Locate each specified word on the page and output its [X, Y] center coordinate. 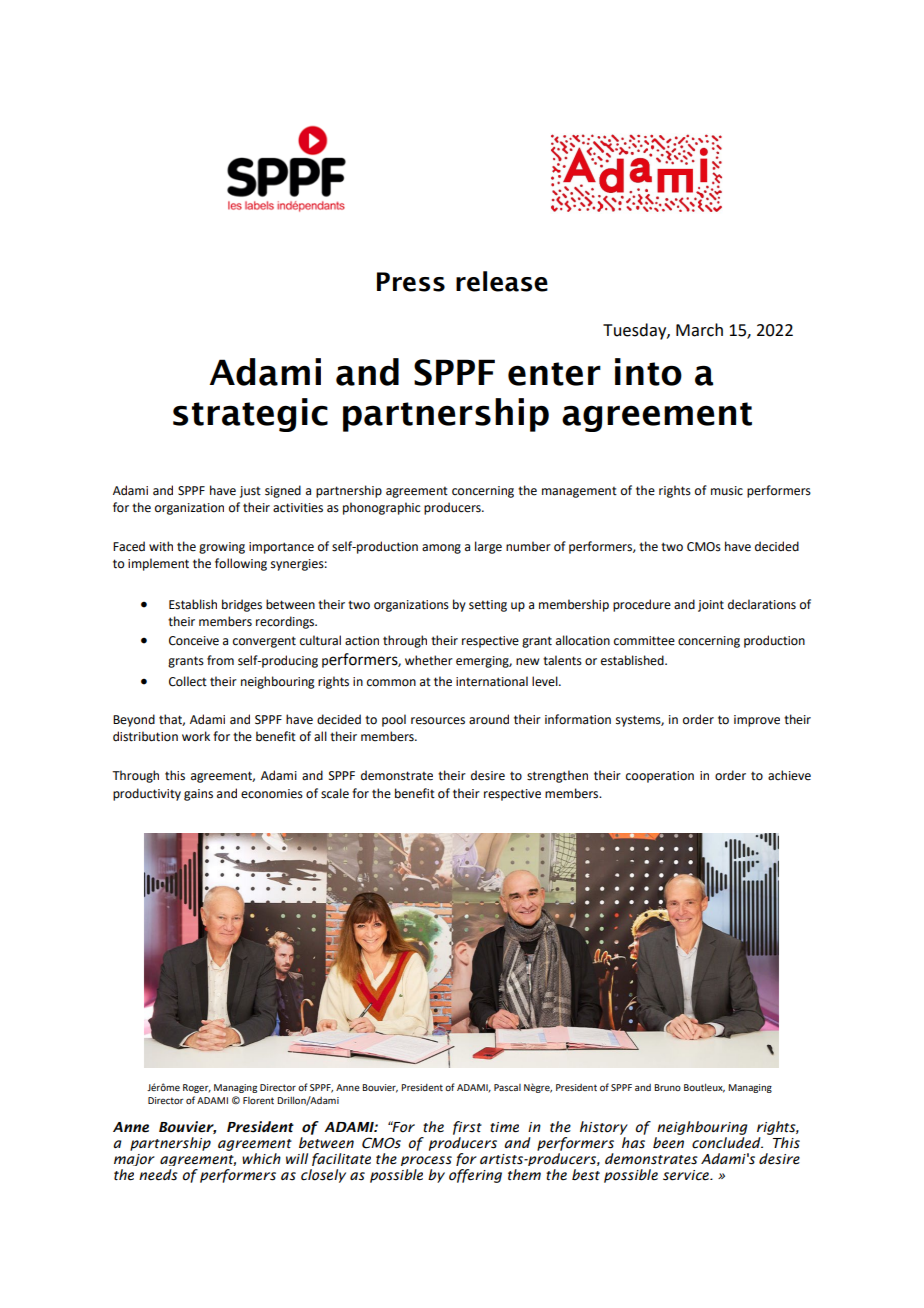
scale [335, 793]
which [261, 1159]
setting [488, 606]
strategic [250, 415]
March [699, 330]
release [502, 281]
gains [198, 795]
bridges [242, 605]
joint [711, 606]
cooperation [660, 777]
